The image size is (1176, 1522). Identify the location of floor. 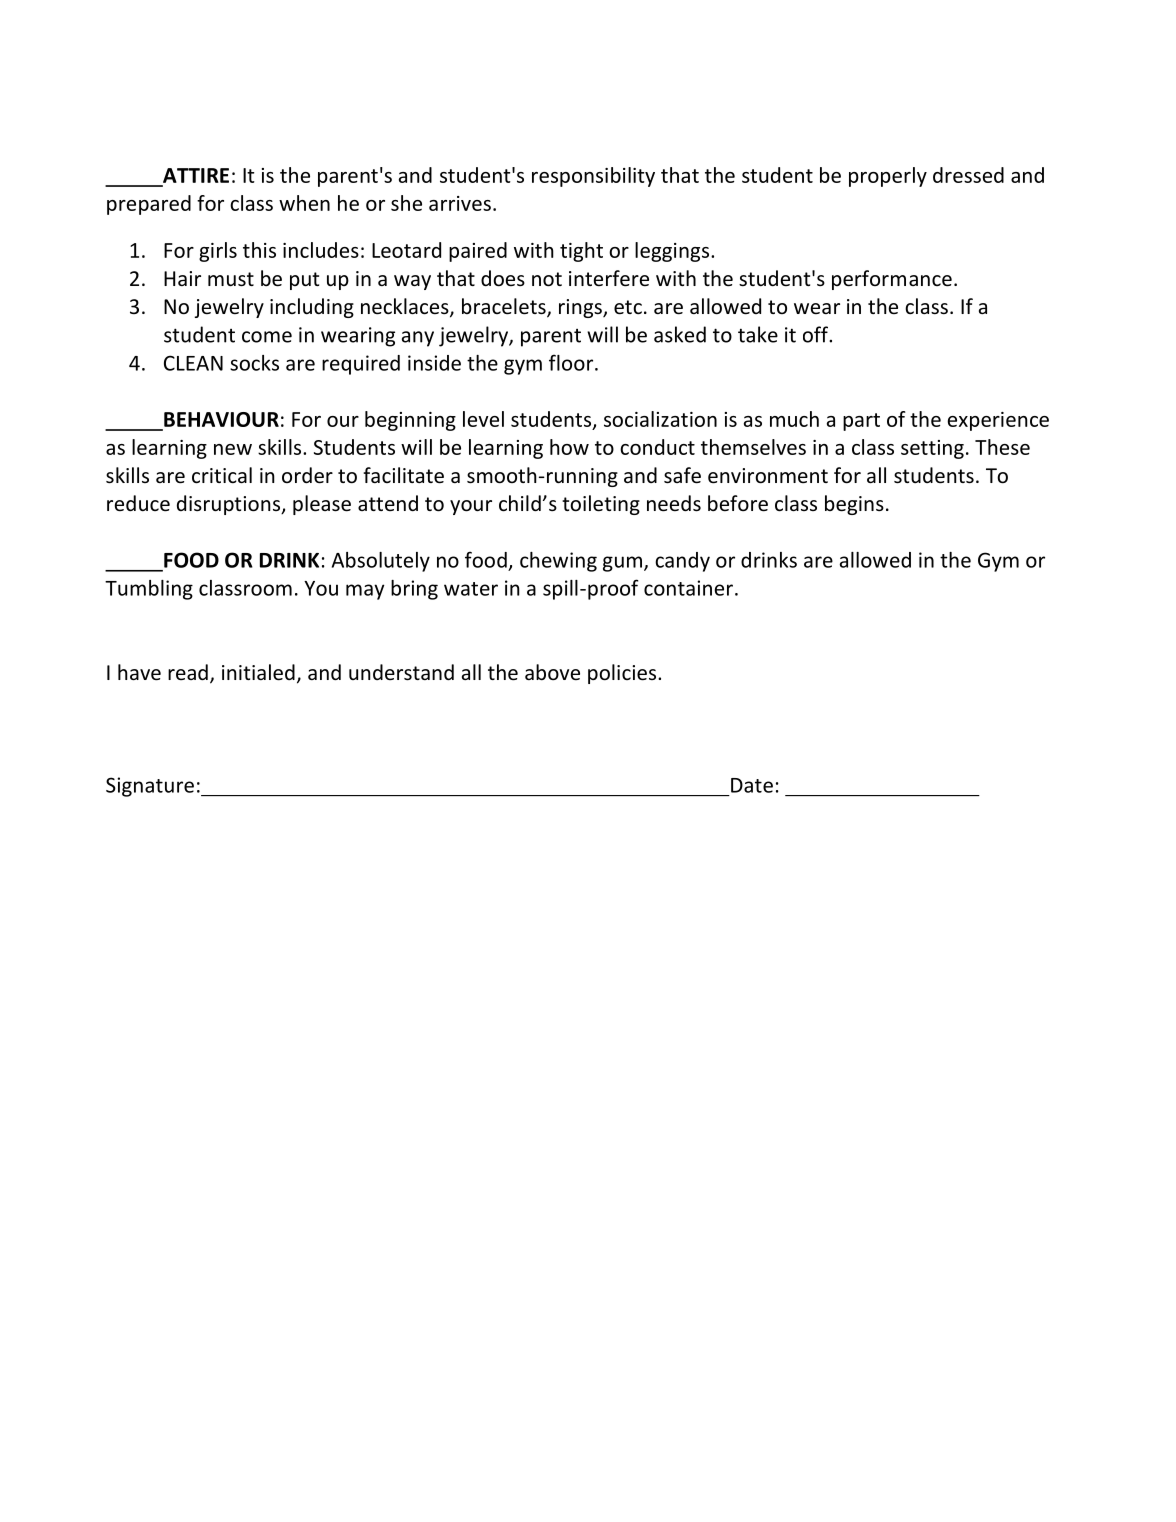
(572, 362).
